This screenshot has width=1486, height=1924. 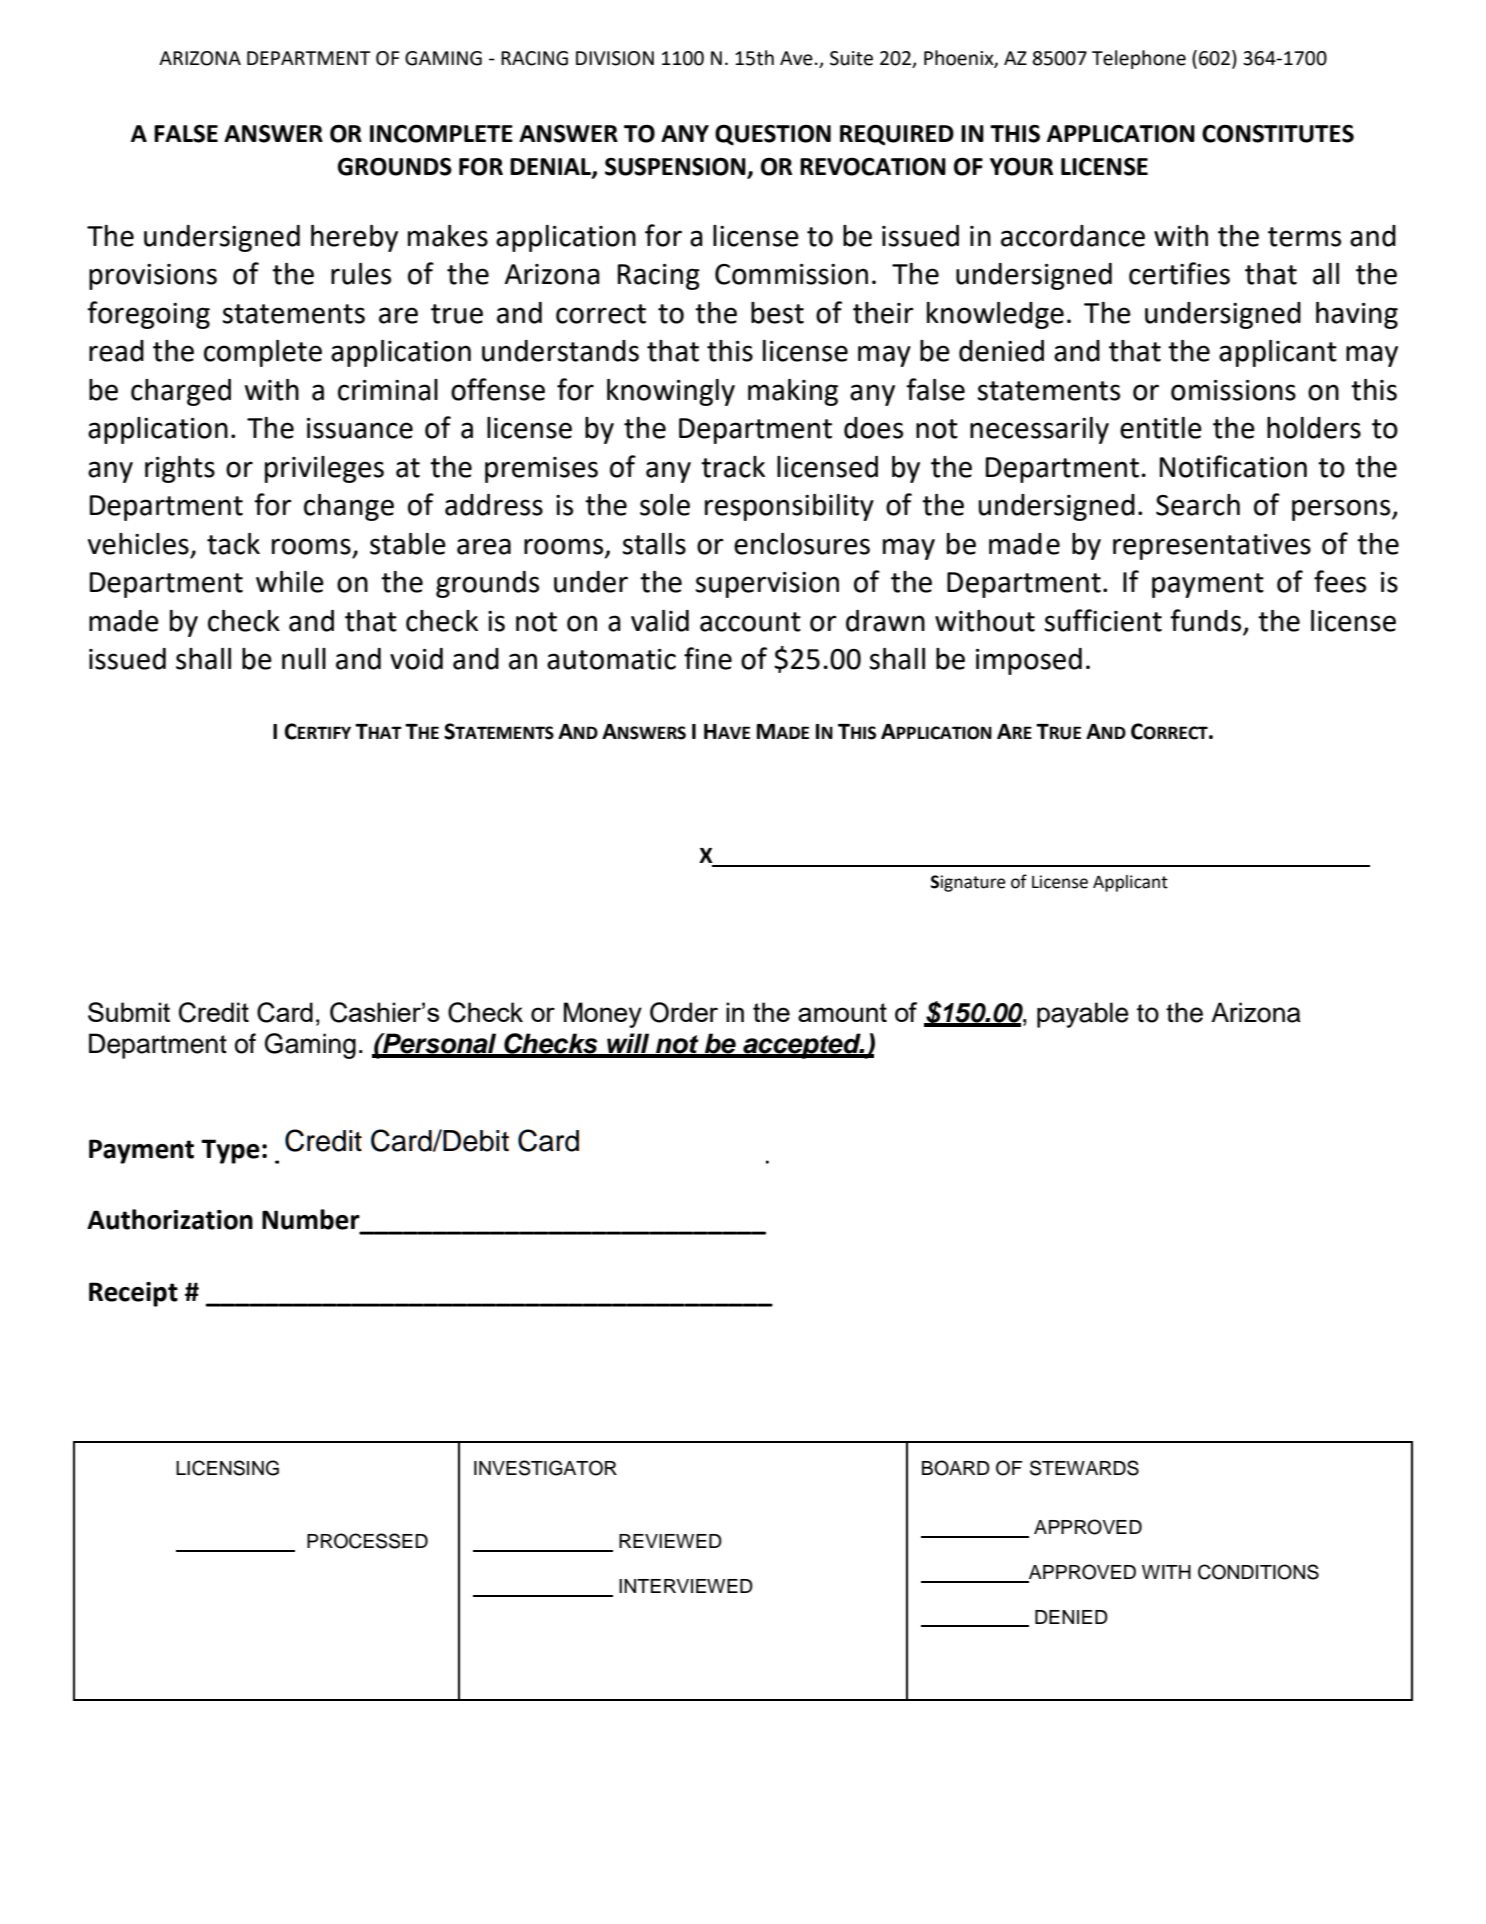 I want to click on PROCESSED, so click(x=367, y=1541).
